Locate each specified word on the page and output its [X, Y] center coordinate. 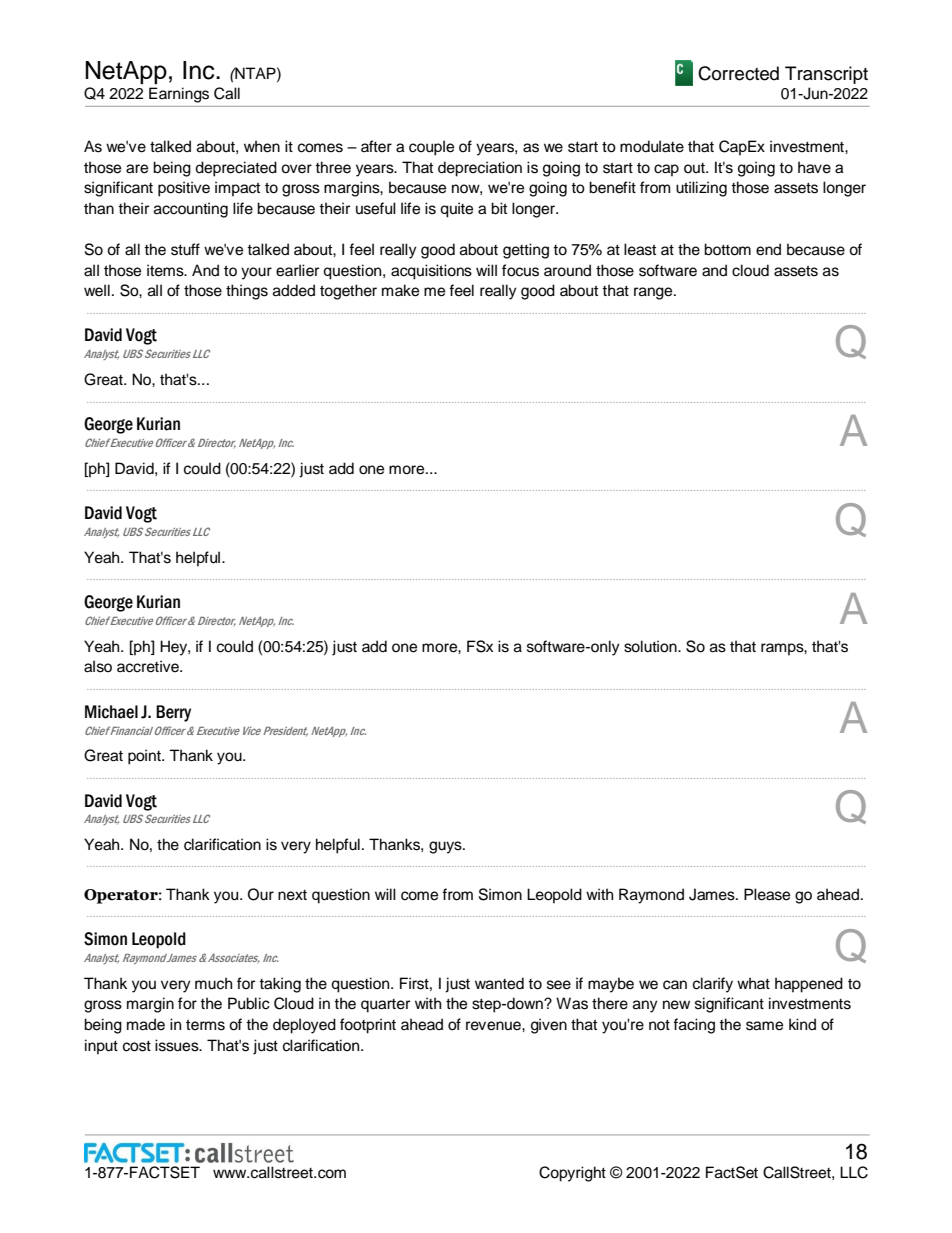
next [292, 895]
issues [178, 1045]
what [753, 983]
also [98, 666]
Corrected [738, 73]
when [262, 146]
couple [431, 148]
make [400, 290]
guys [446, 847]
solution [651, 646]
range [654, 293]
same [764, 1026]
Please [767, 894]
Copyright [572, 1174]
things [247, 292]
